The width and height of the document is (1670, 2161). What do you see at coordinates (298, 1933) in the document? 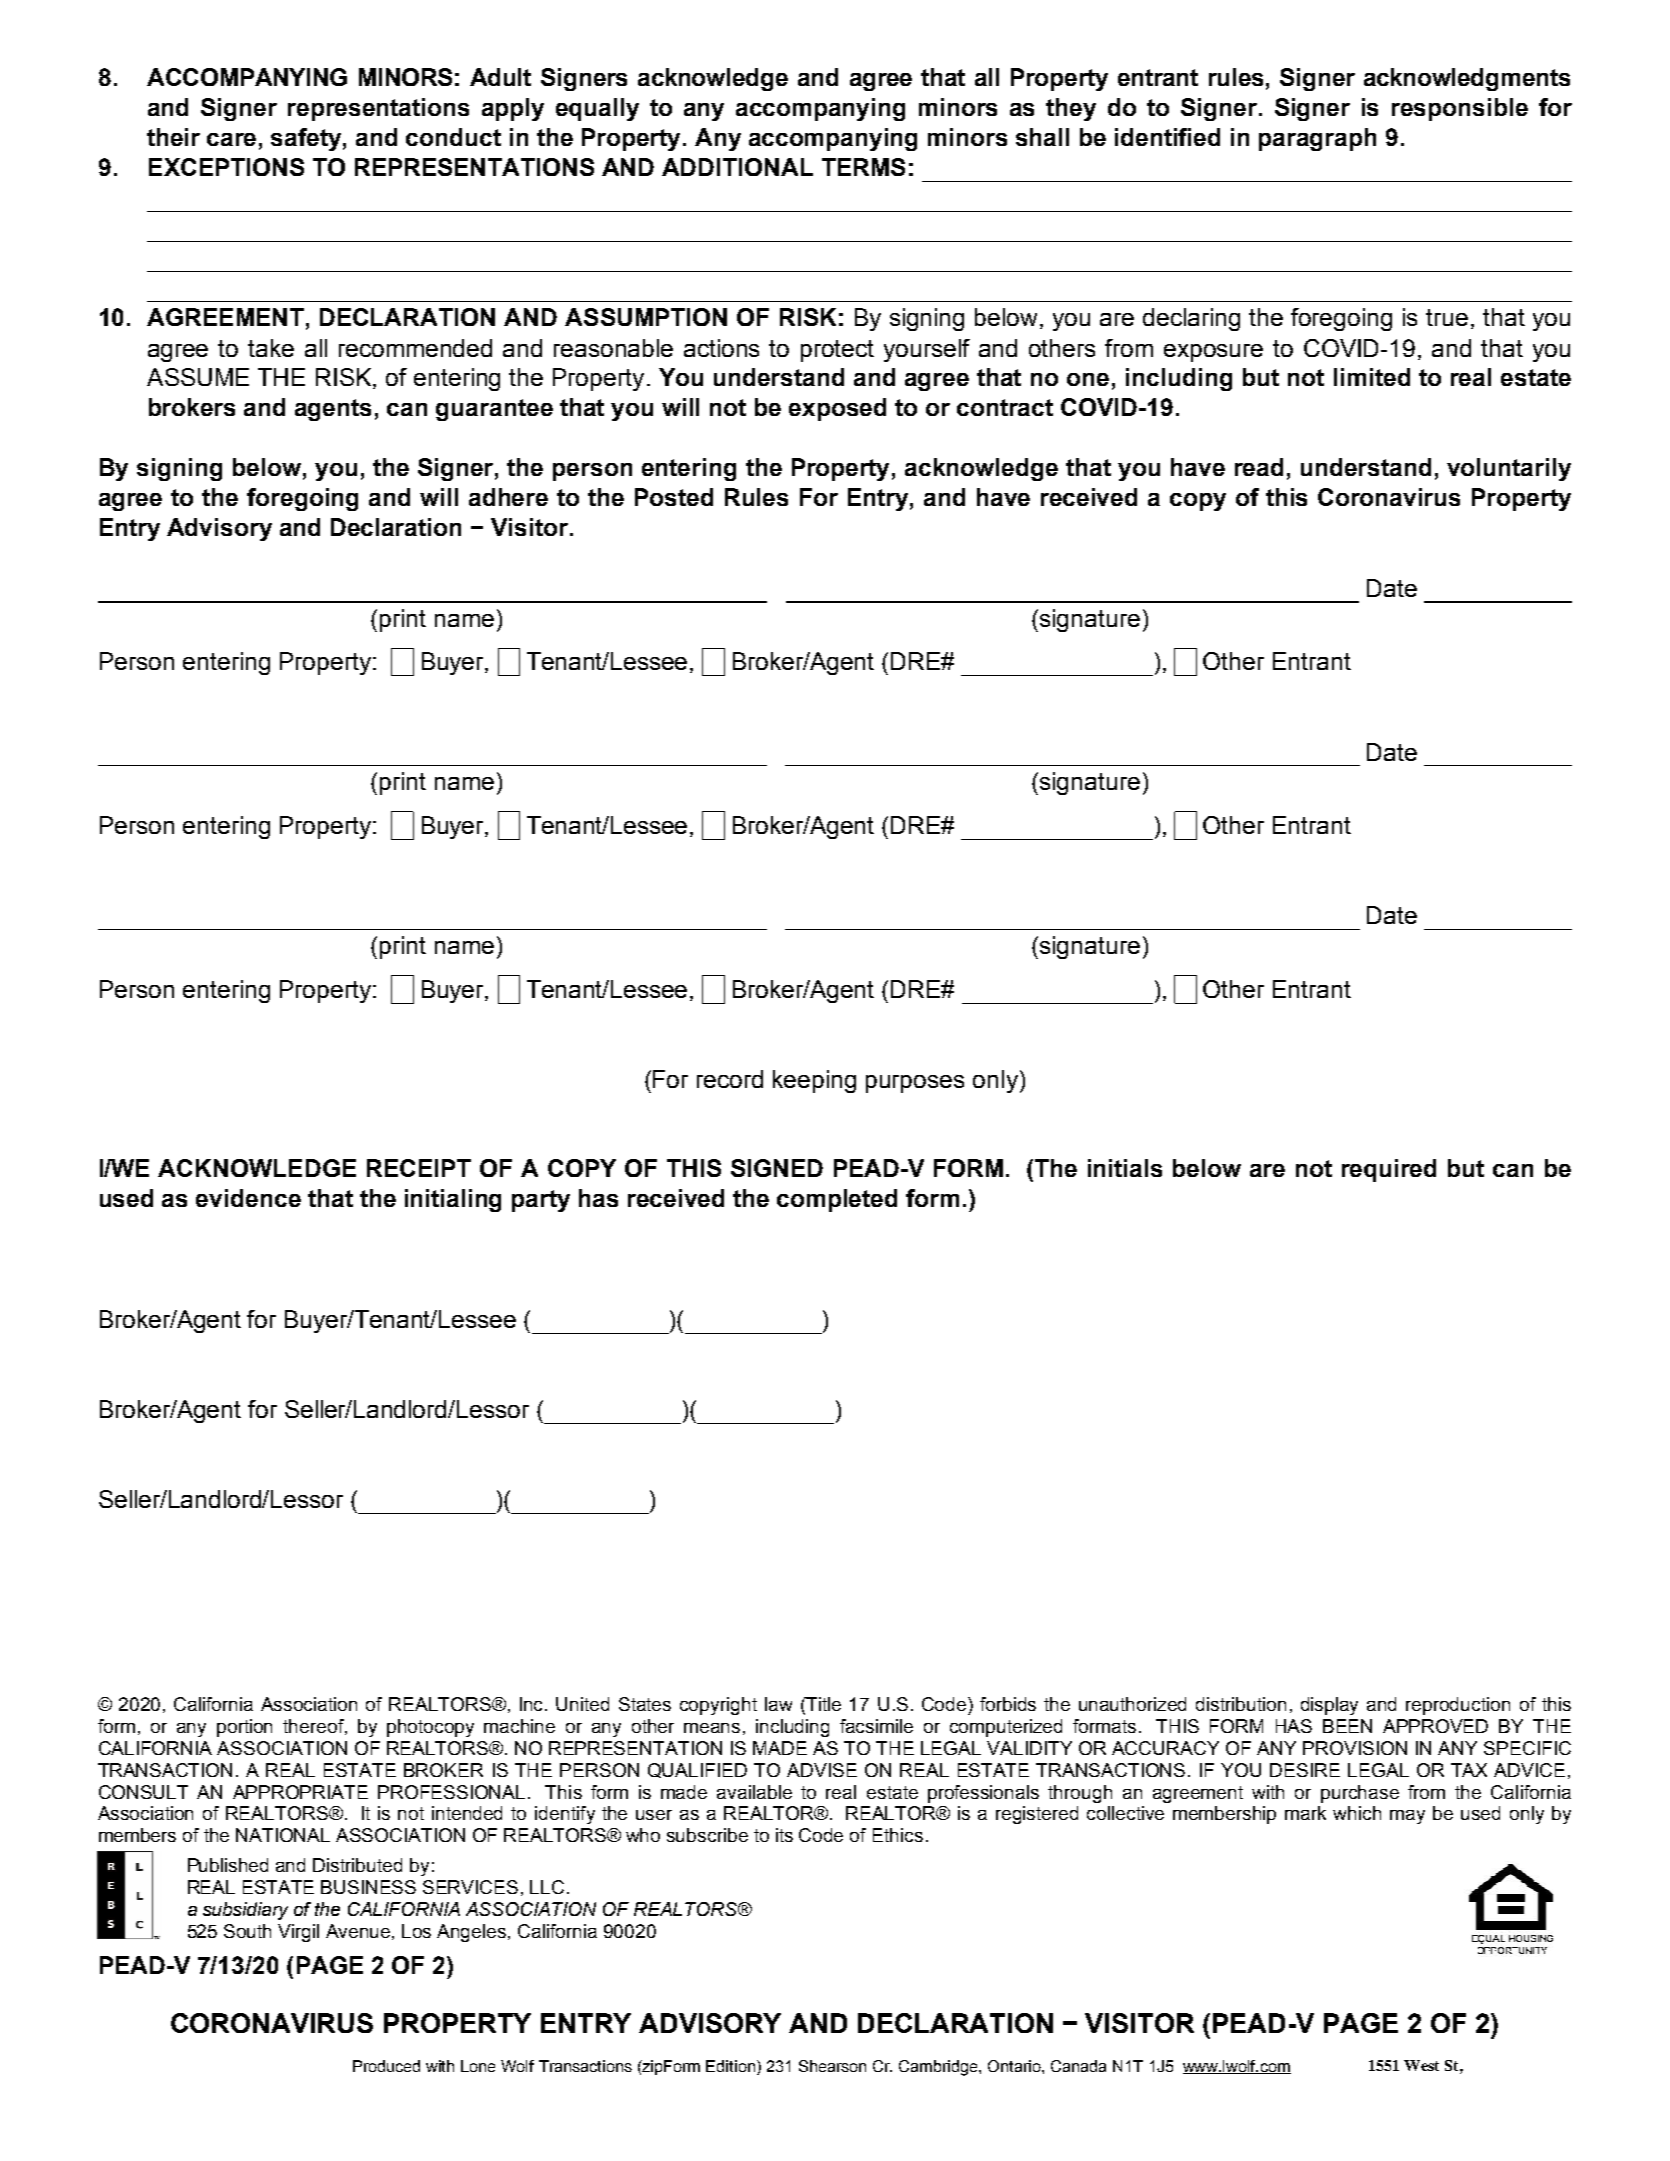
I see `Virgil` at bounding box center [298, 1933].
